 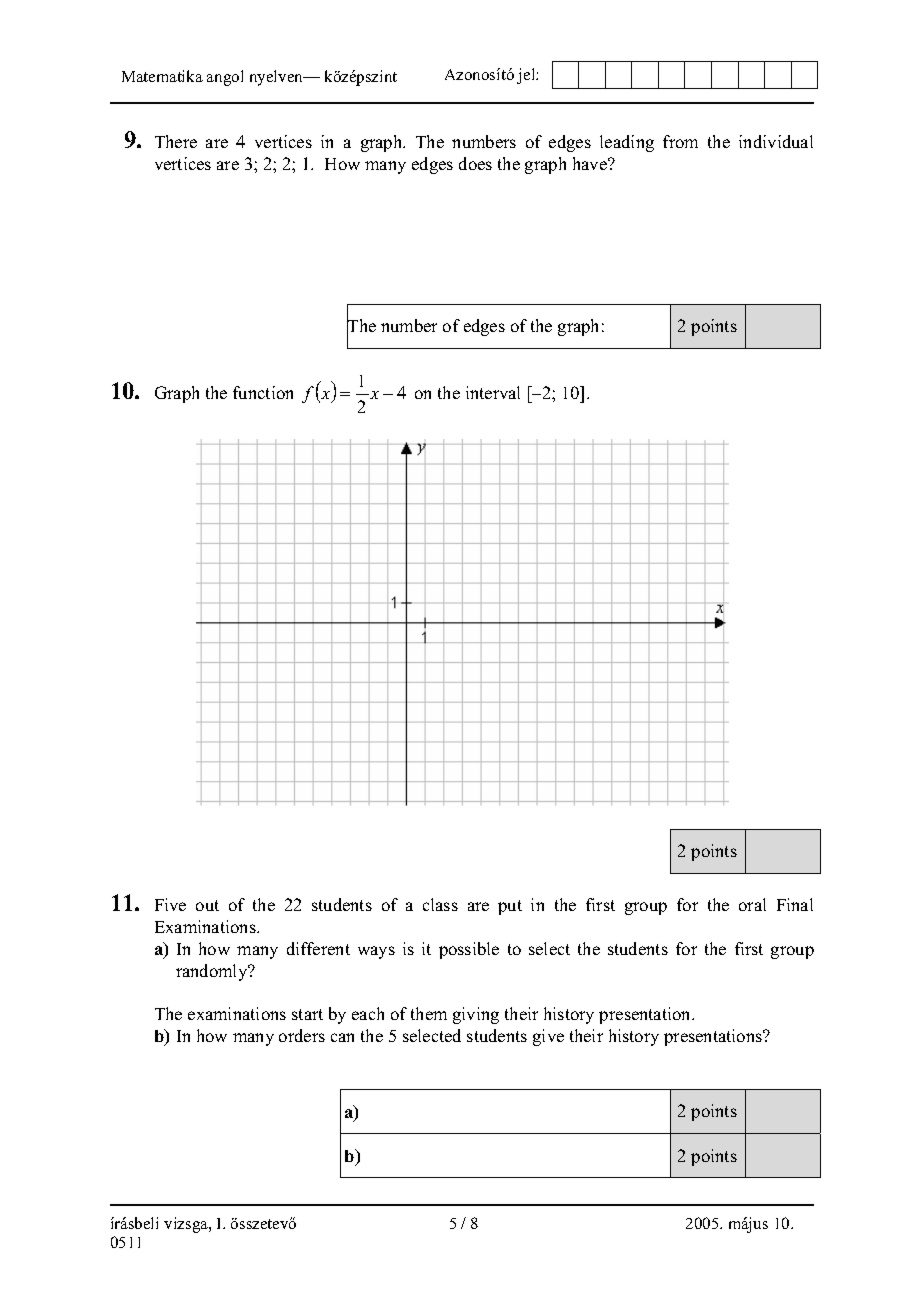 What do you see at coordinates (263, 392) in the image?
I see `function` at bounding box center [263, 392].
